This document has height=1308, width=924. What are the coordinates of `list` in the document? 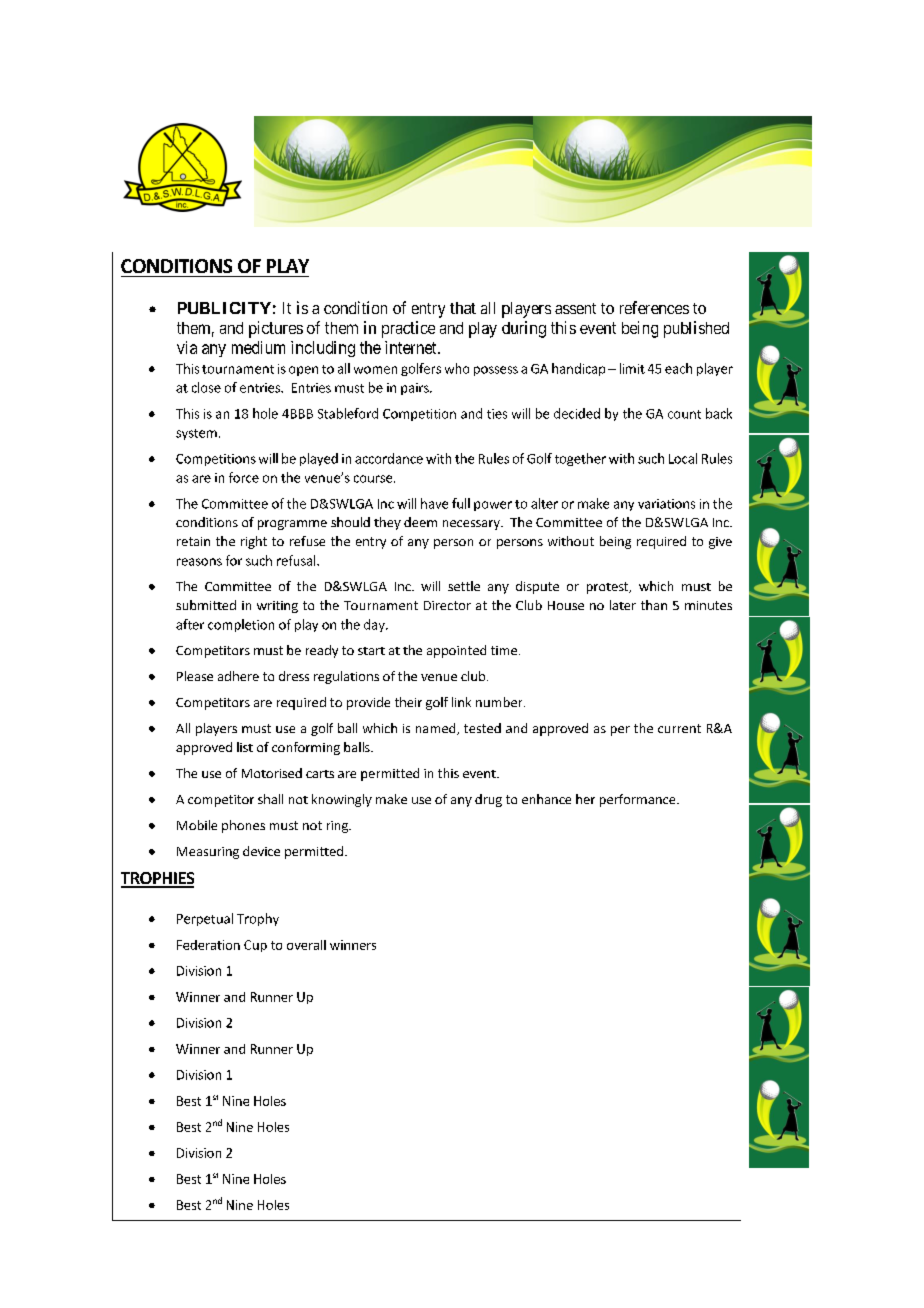 It's located at (245, 747).
